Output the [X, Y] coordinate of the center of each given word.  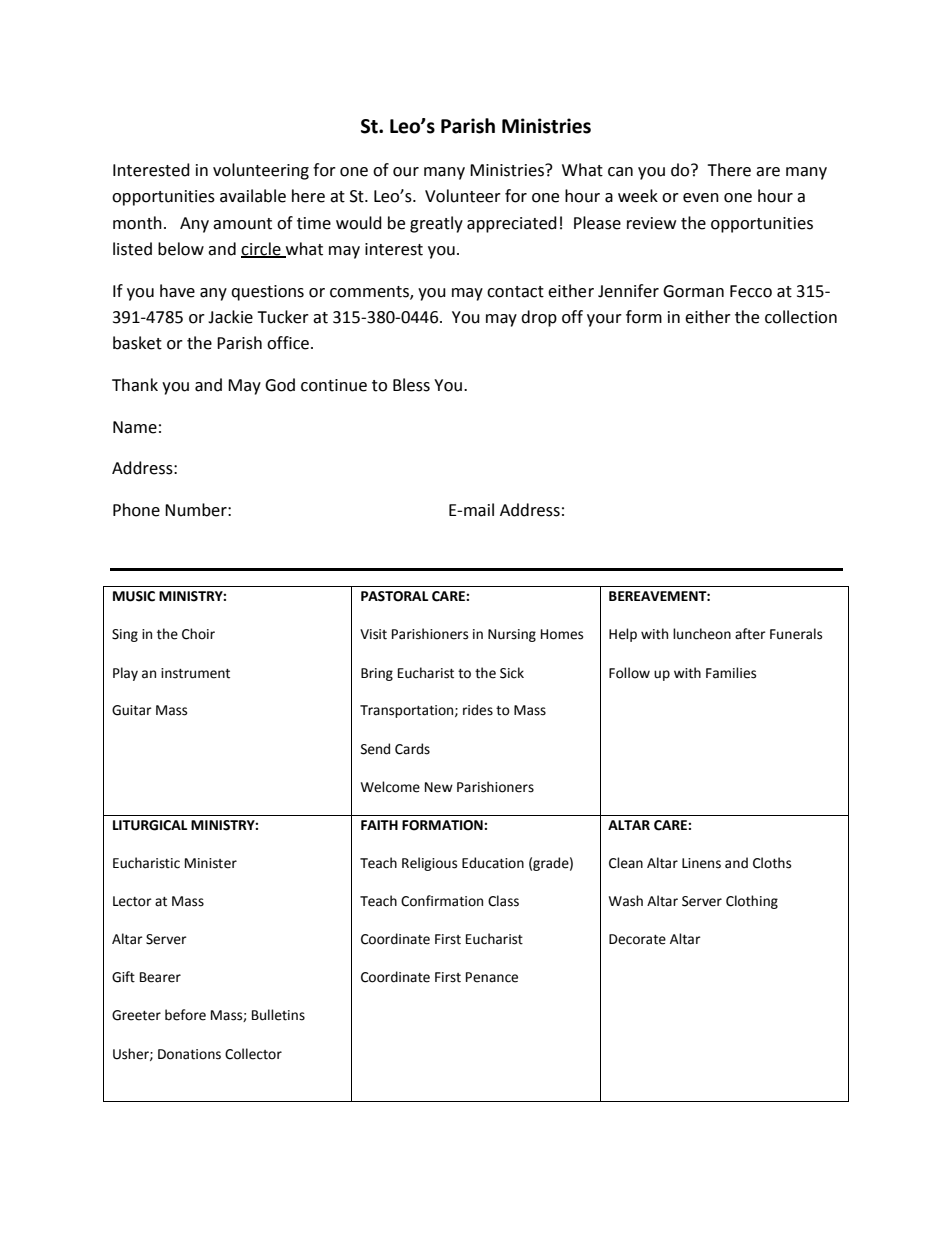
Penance [492, 977]
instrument [195, 673]
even [701, 198]
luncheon [702, 634]
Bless [411, 385]
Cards [412, 749]
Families [731, 673]
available [253, 196]
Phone [136, 510]
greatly [436, 224]
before [185, 1015]
